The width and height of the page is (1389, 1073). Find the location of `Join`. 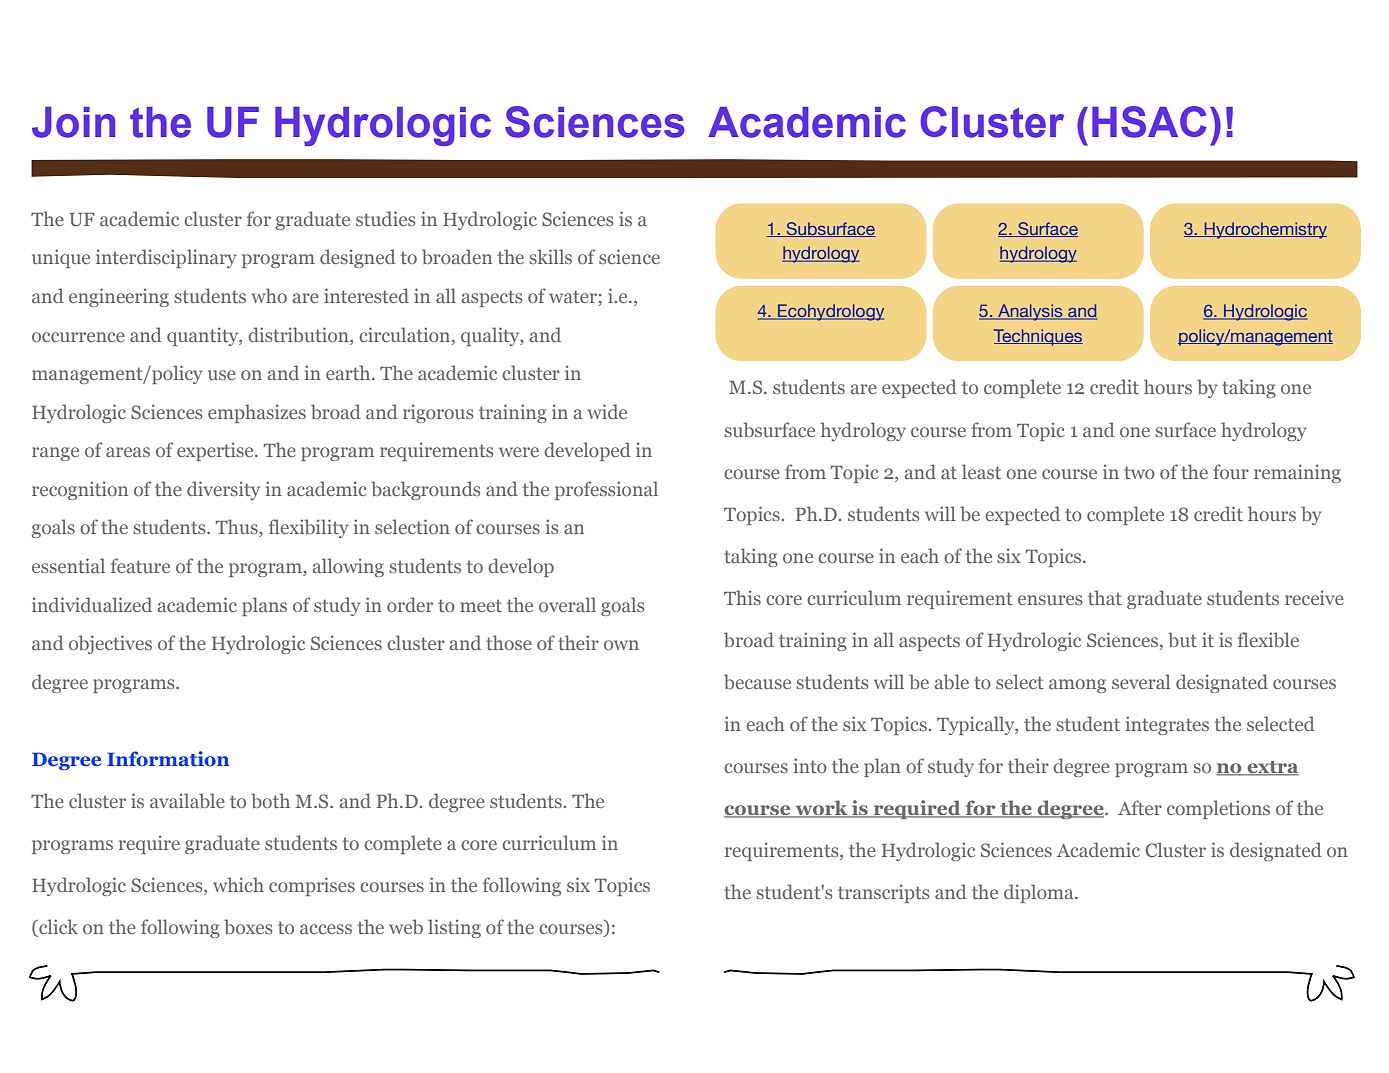

Join is located at coordinates (73, 122).
